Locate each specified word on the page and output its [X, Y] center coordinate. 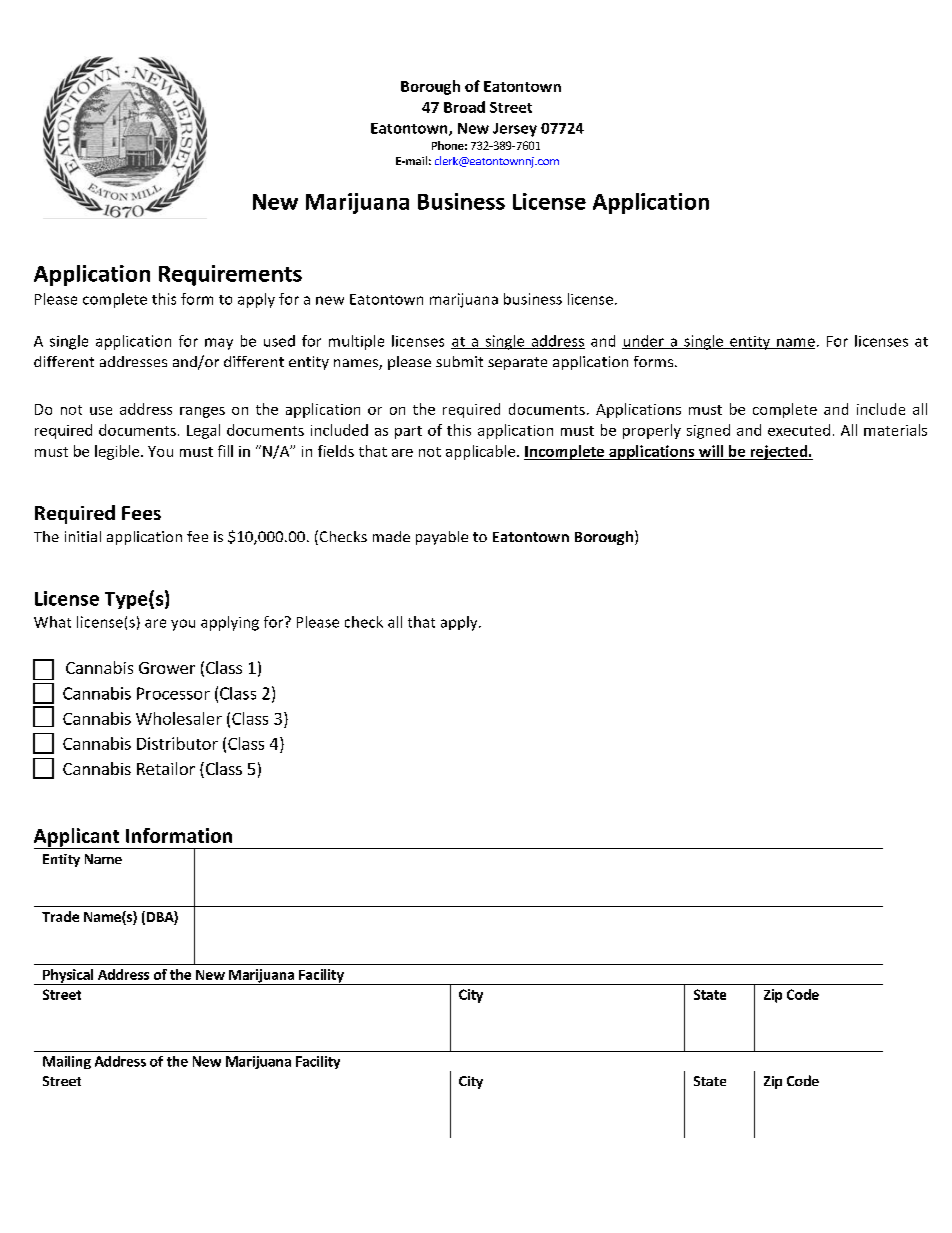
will [711, 451]
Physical [68, 977]
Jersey [515, 130]
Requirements [230, 275]
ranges [202, 412]
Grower [167, 668]
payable [442, 538]
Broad [464, 107]
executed [799, 430]
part [408, 432]
